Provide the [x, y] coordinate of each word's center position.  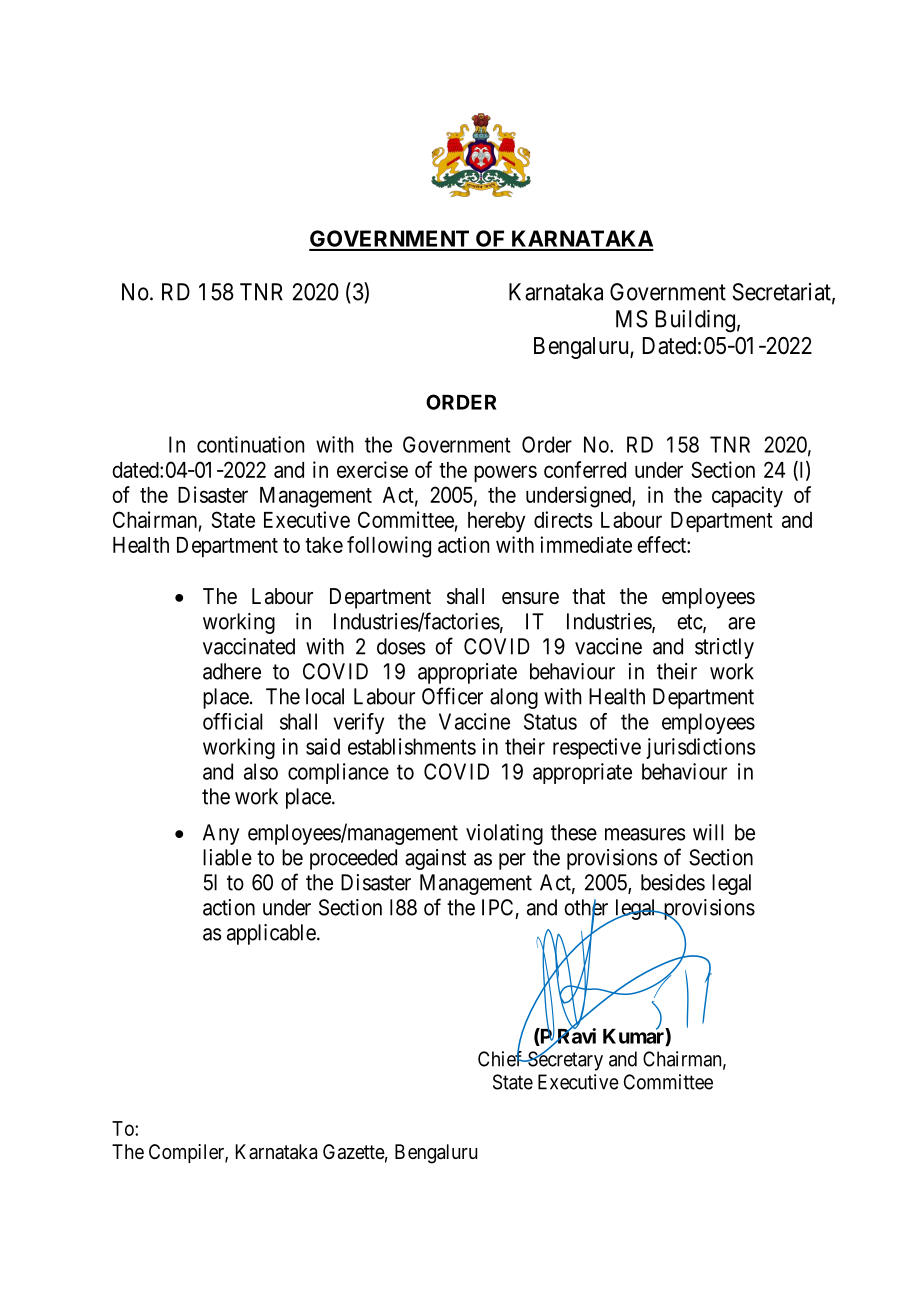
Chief [501, 1058]
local [325, 696]
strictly [724, 648]
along [514, 698]
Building [695, 321]
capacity [747, 497]
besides [673, 882]
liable [227, 857]
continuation [250, 444]
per [512, 861]
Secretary [564, 1060]
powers [505, 474]
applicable [271, 934]
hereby [496, 522]
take [324, 545]
